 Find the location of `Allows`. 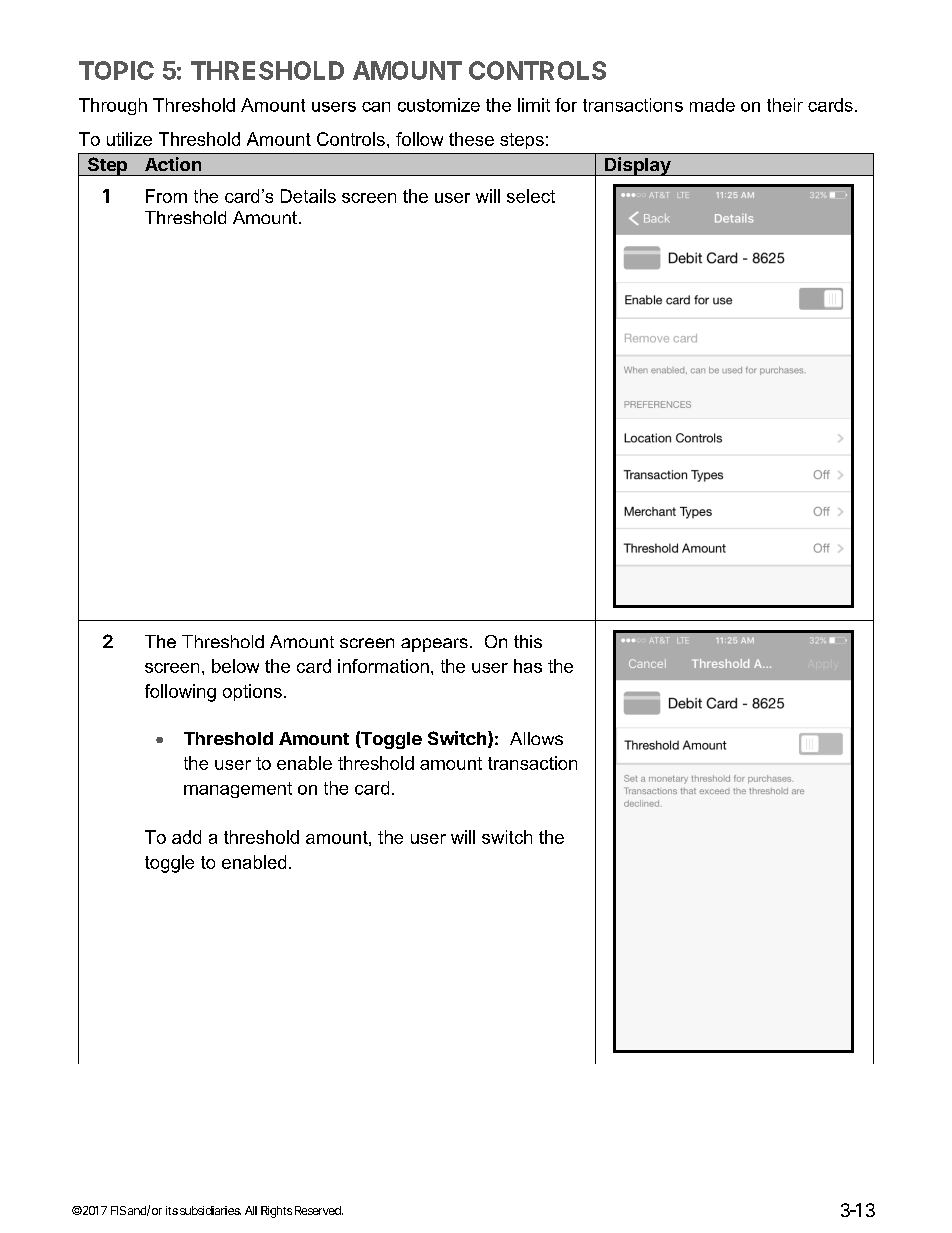

Allows is located at coordinates (536, 738).
